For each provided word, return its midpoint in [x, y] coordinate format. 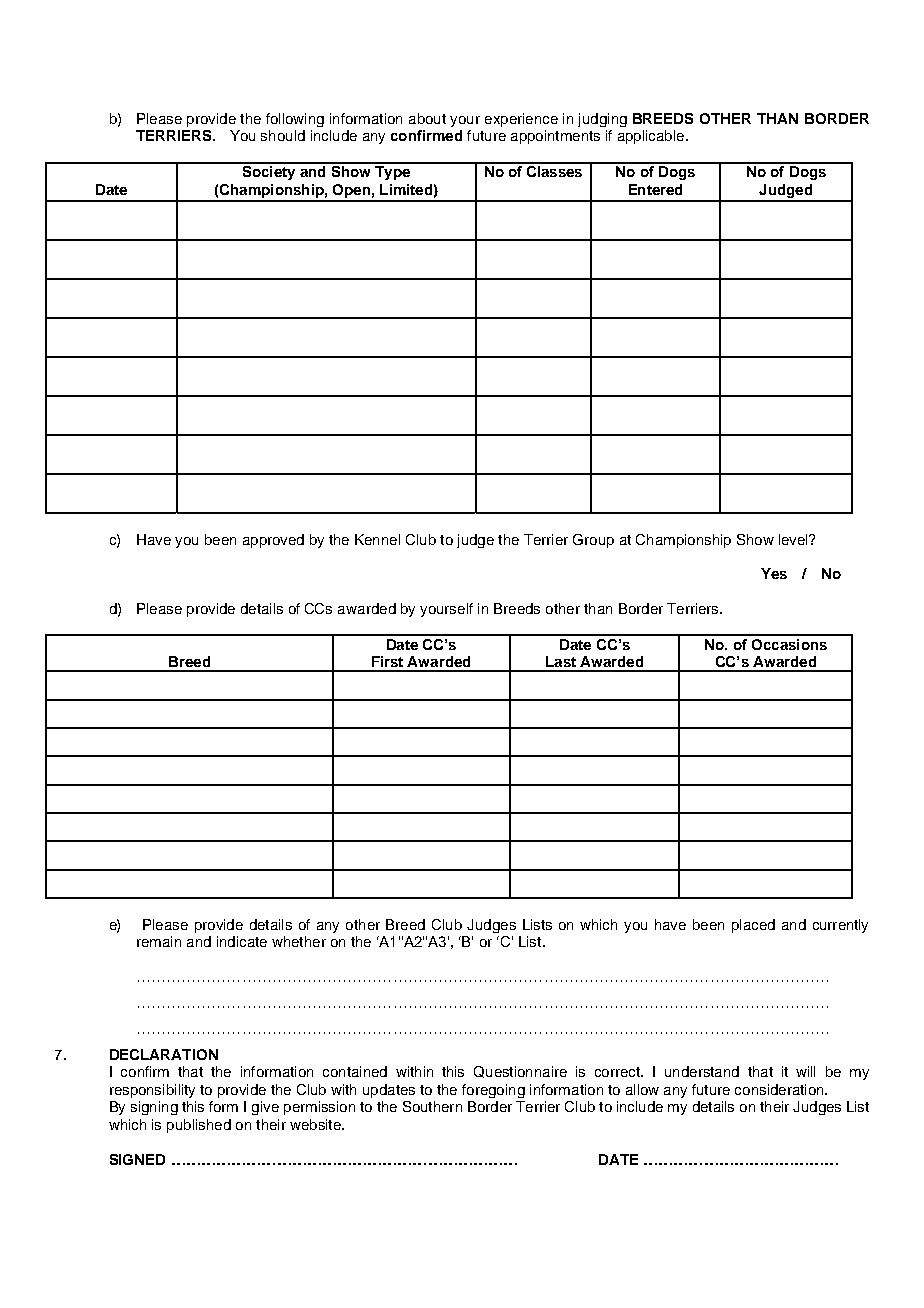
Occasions [789, 644]
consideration [780, 1089]
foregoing [493, 1091]
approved [273, 541]
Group [593, 541]
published [199, 1126]
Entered [655, 189]
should [283, 135]
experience [521, 120]
